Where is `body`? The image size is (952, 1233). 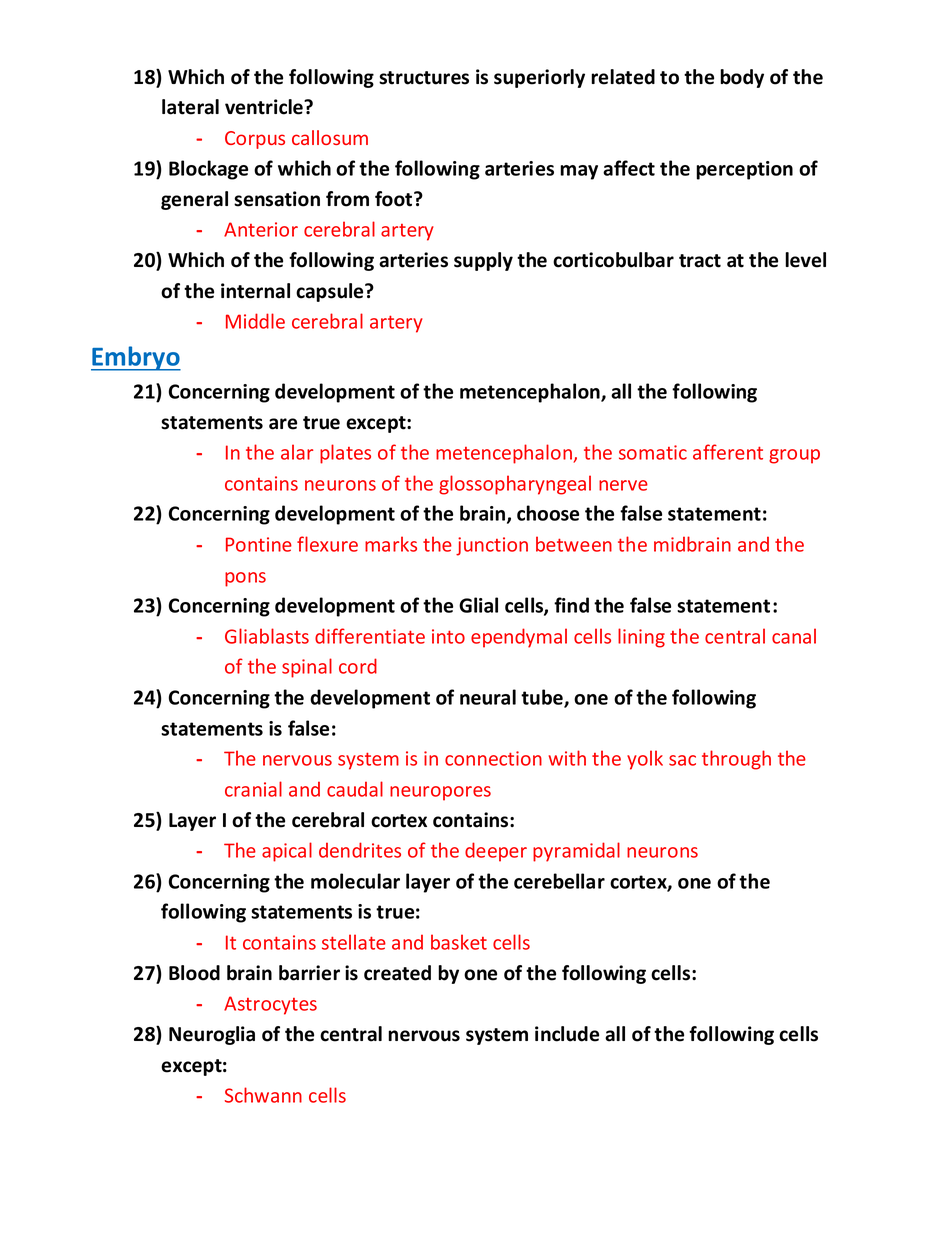
body is located at coordinates (742, 78).
